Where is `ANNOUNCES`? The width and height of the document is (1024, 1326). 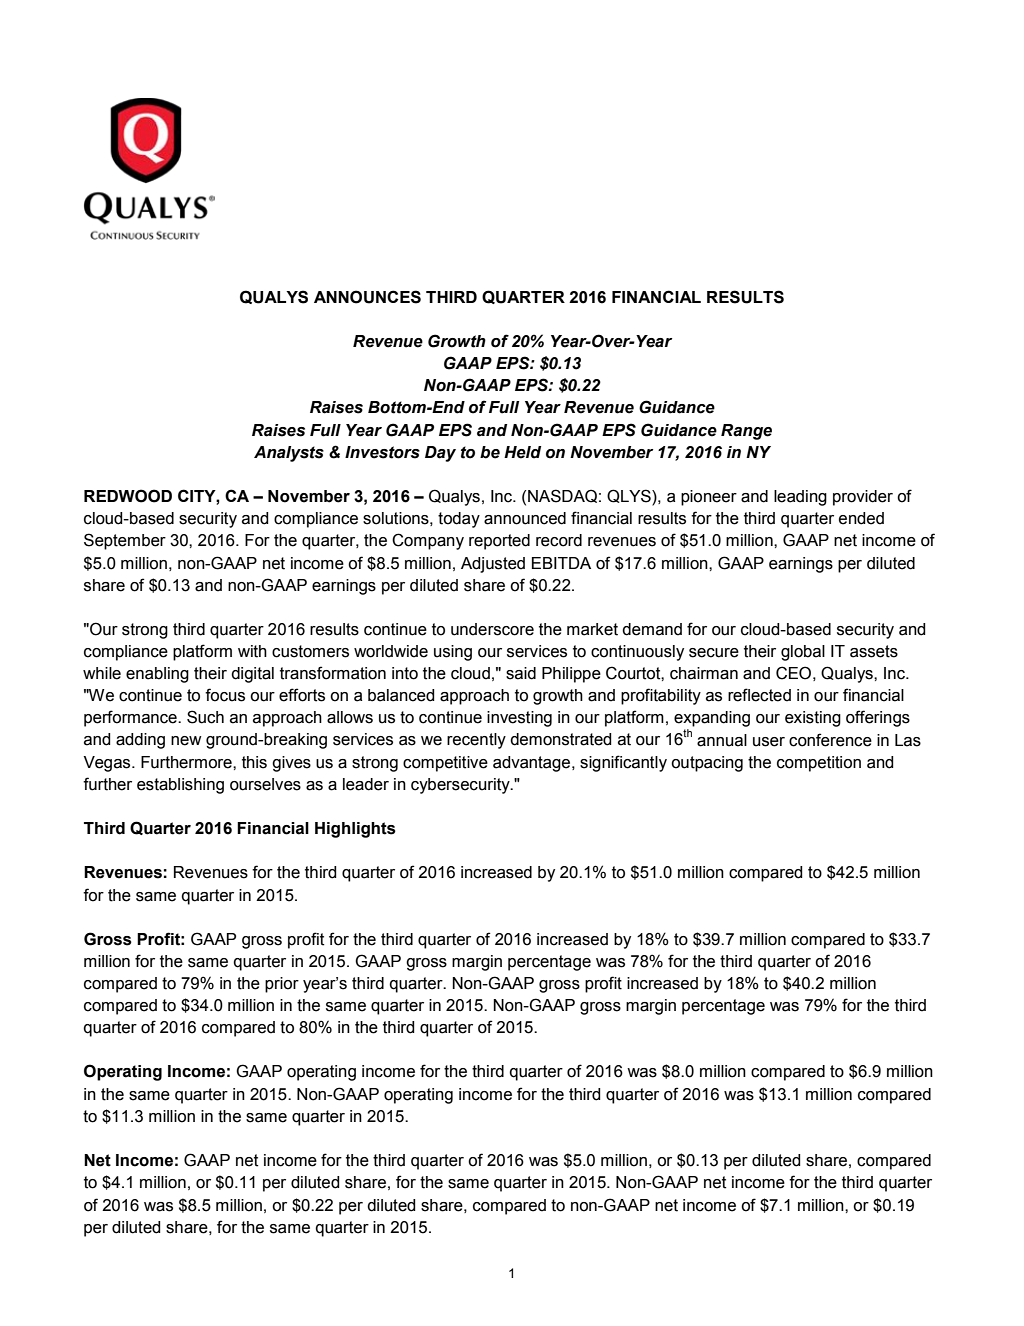 ANNOUNCES is located at coordinates (367, 297).
